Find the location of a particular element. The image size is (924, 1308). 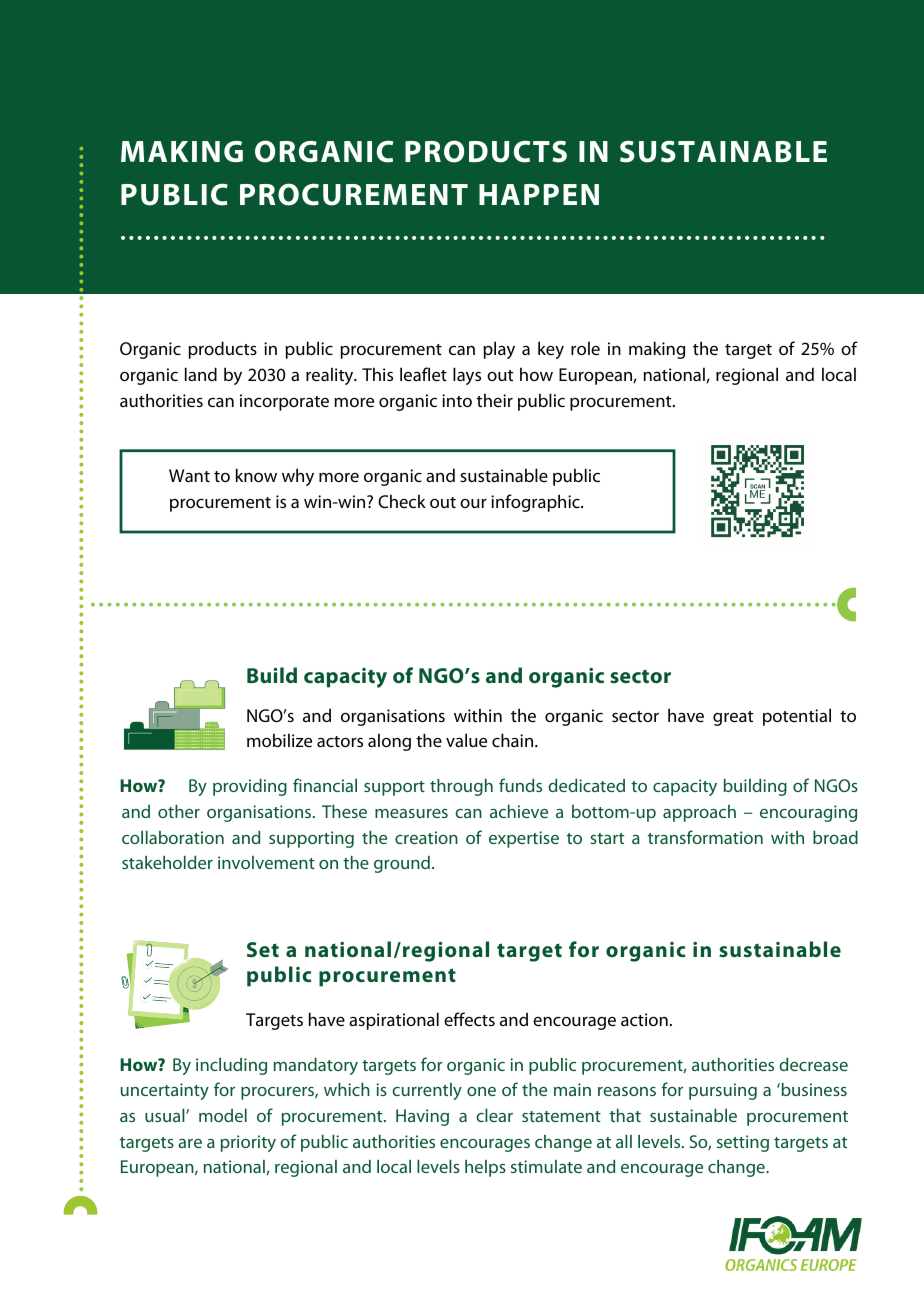

their is located at coordinates (495, 400).
